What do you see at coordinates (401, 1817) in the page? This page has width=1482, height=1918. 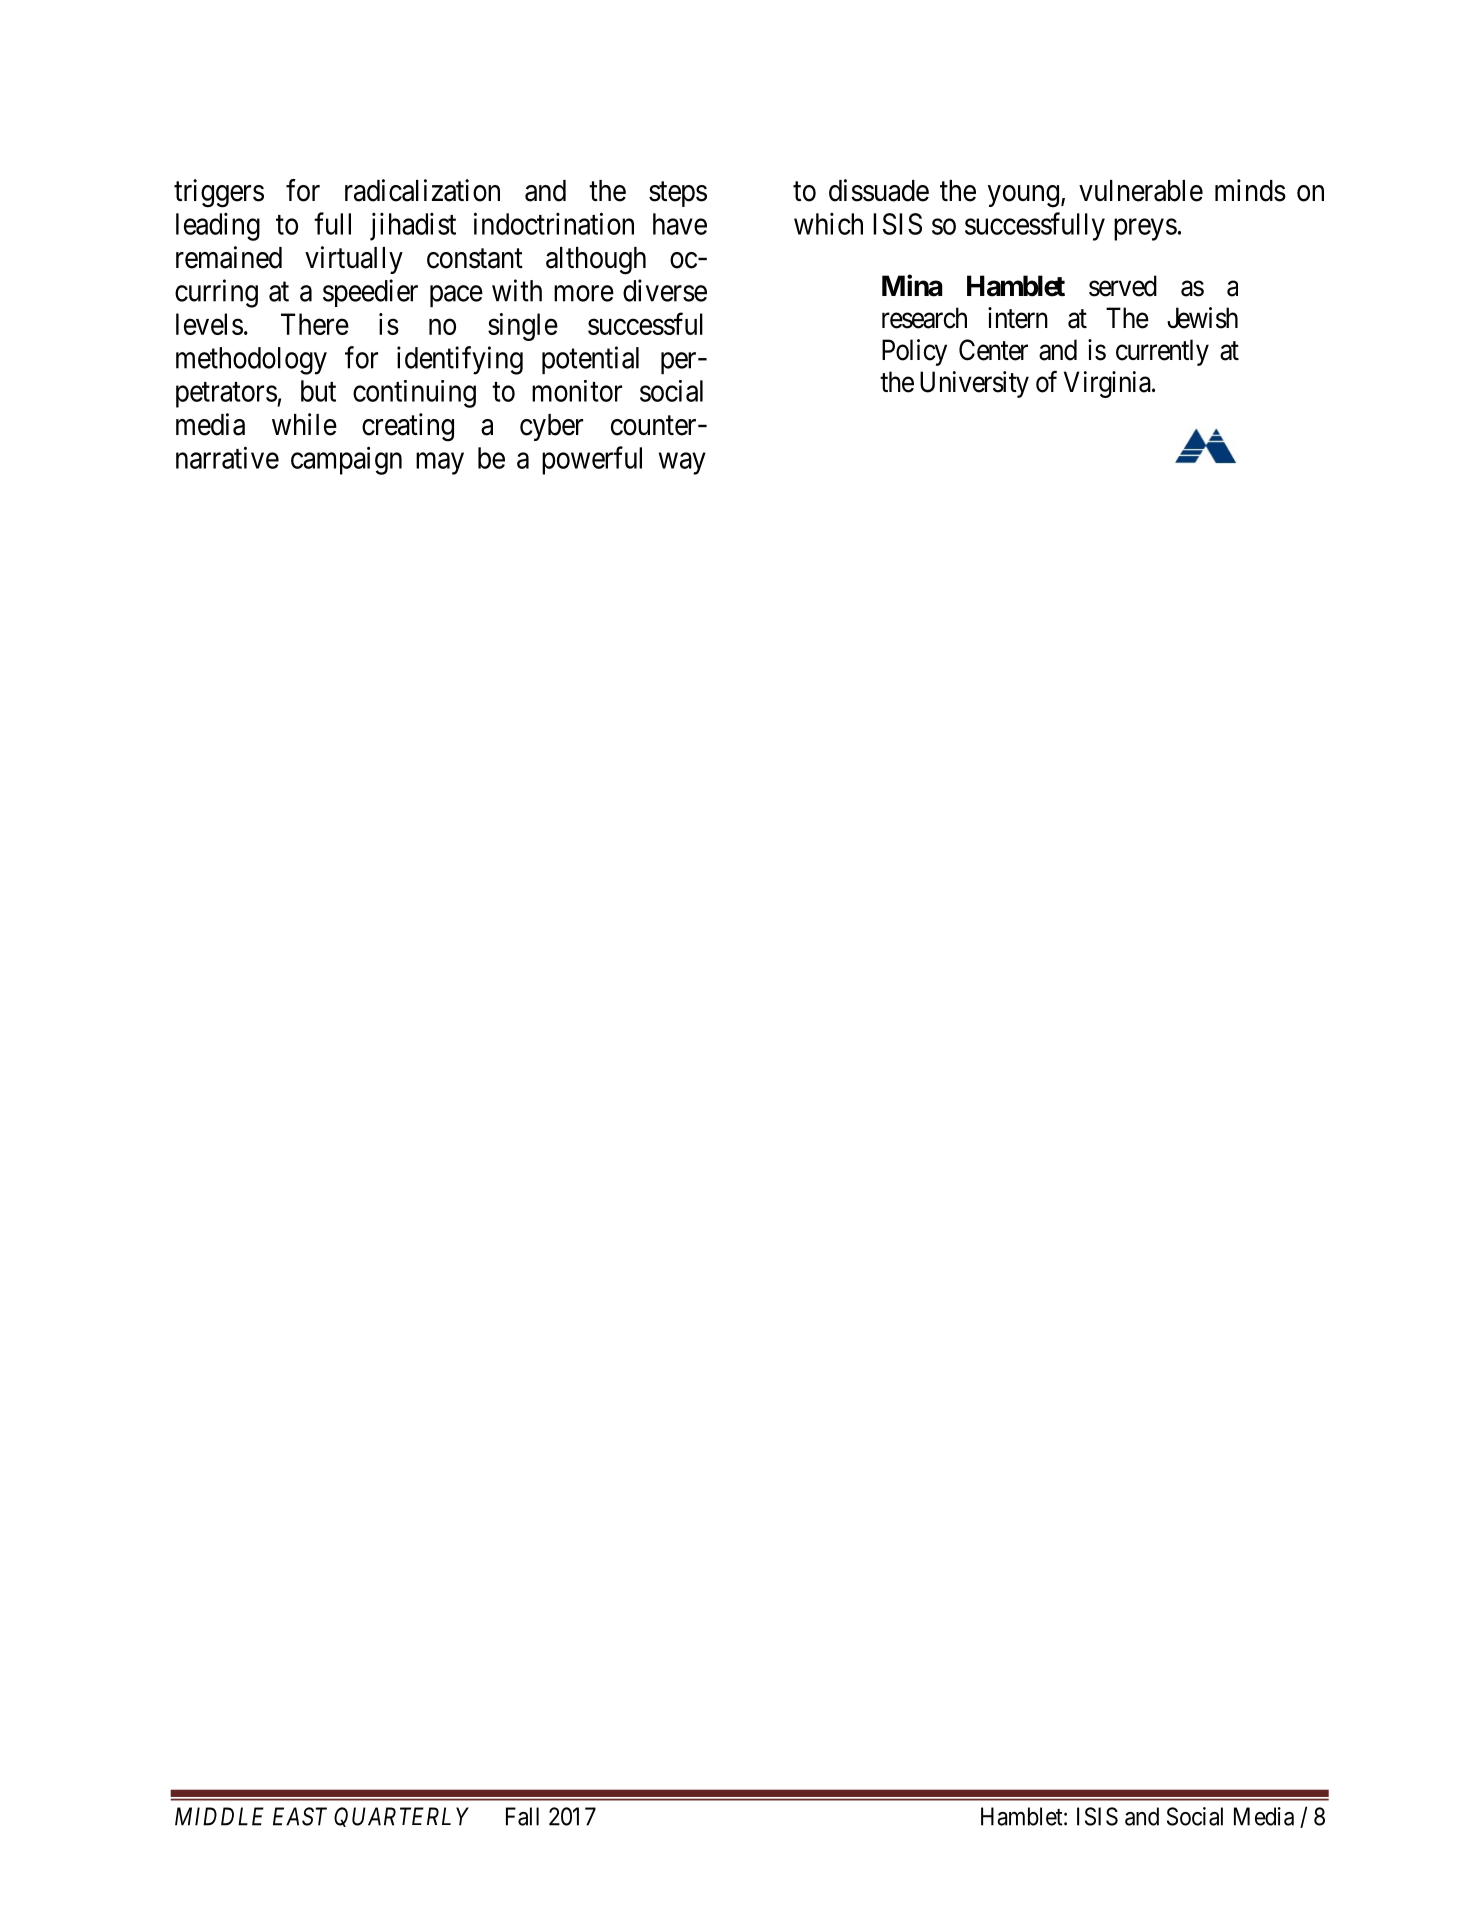 I see `QUARTERLY` at bounding box center [401, 1817].
